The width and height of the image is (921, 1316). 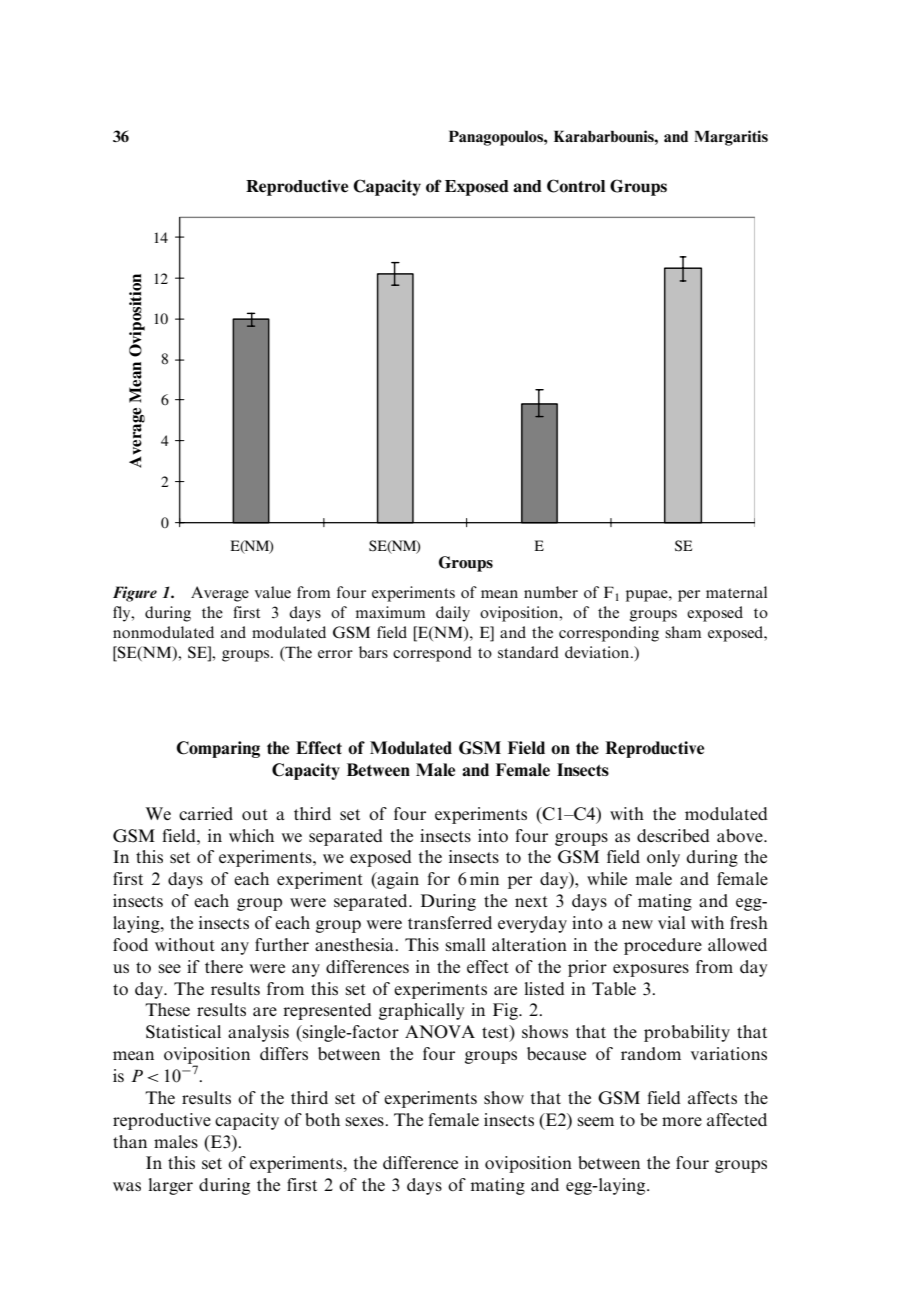 What do you see at coordinates (736, 592) in the image?
I see `maternal` at bounding box center [736, 592].
